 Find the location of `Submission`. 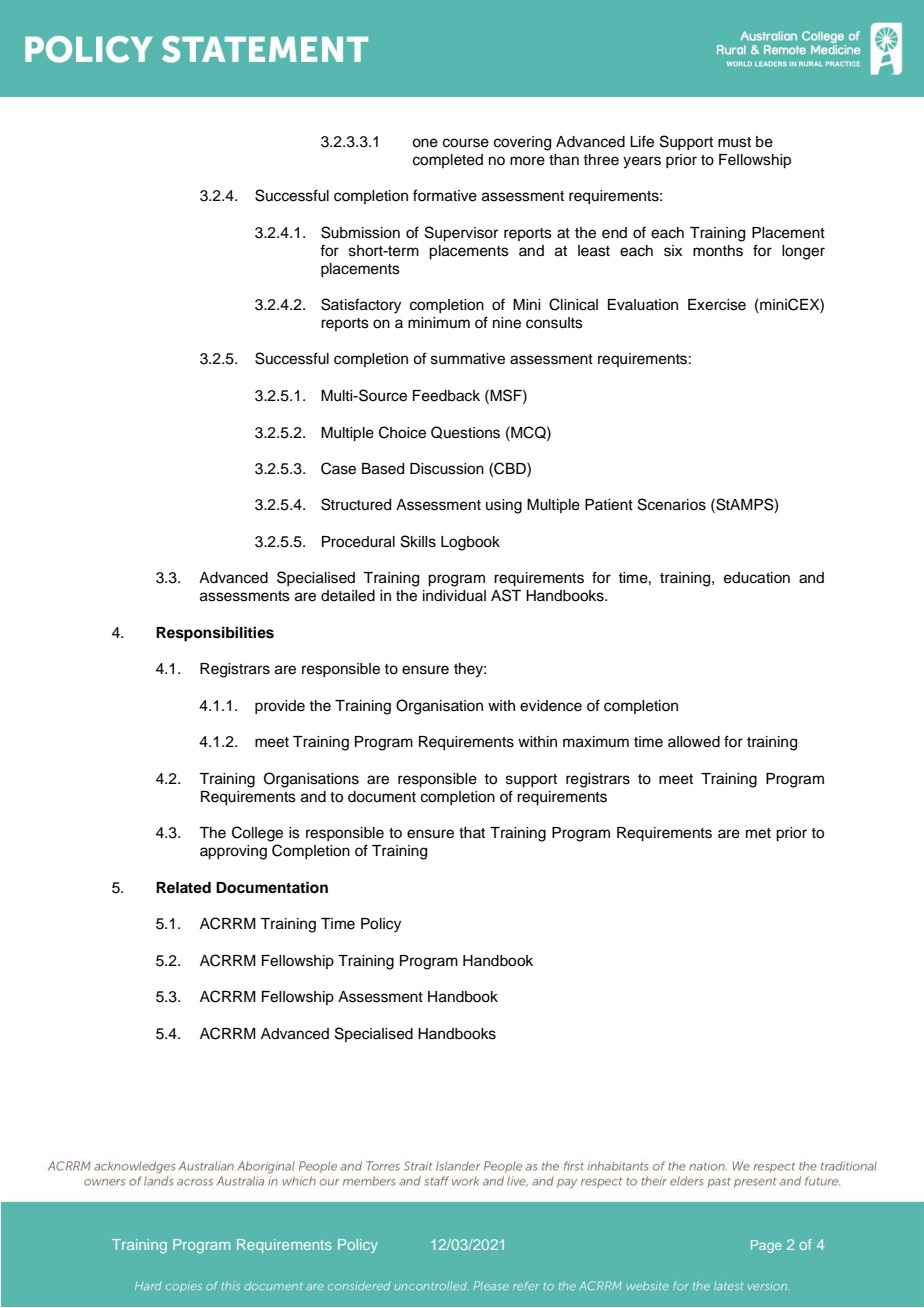

Submission is located at coordinates (360, 232).
